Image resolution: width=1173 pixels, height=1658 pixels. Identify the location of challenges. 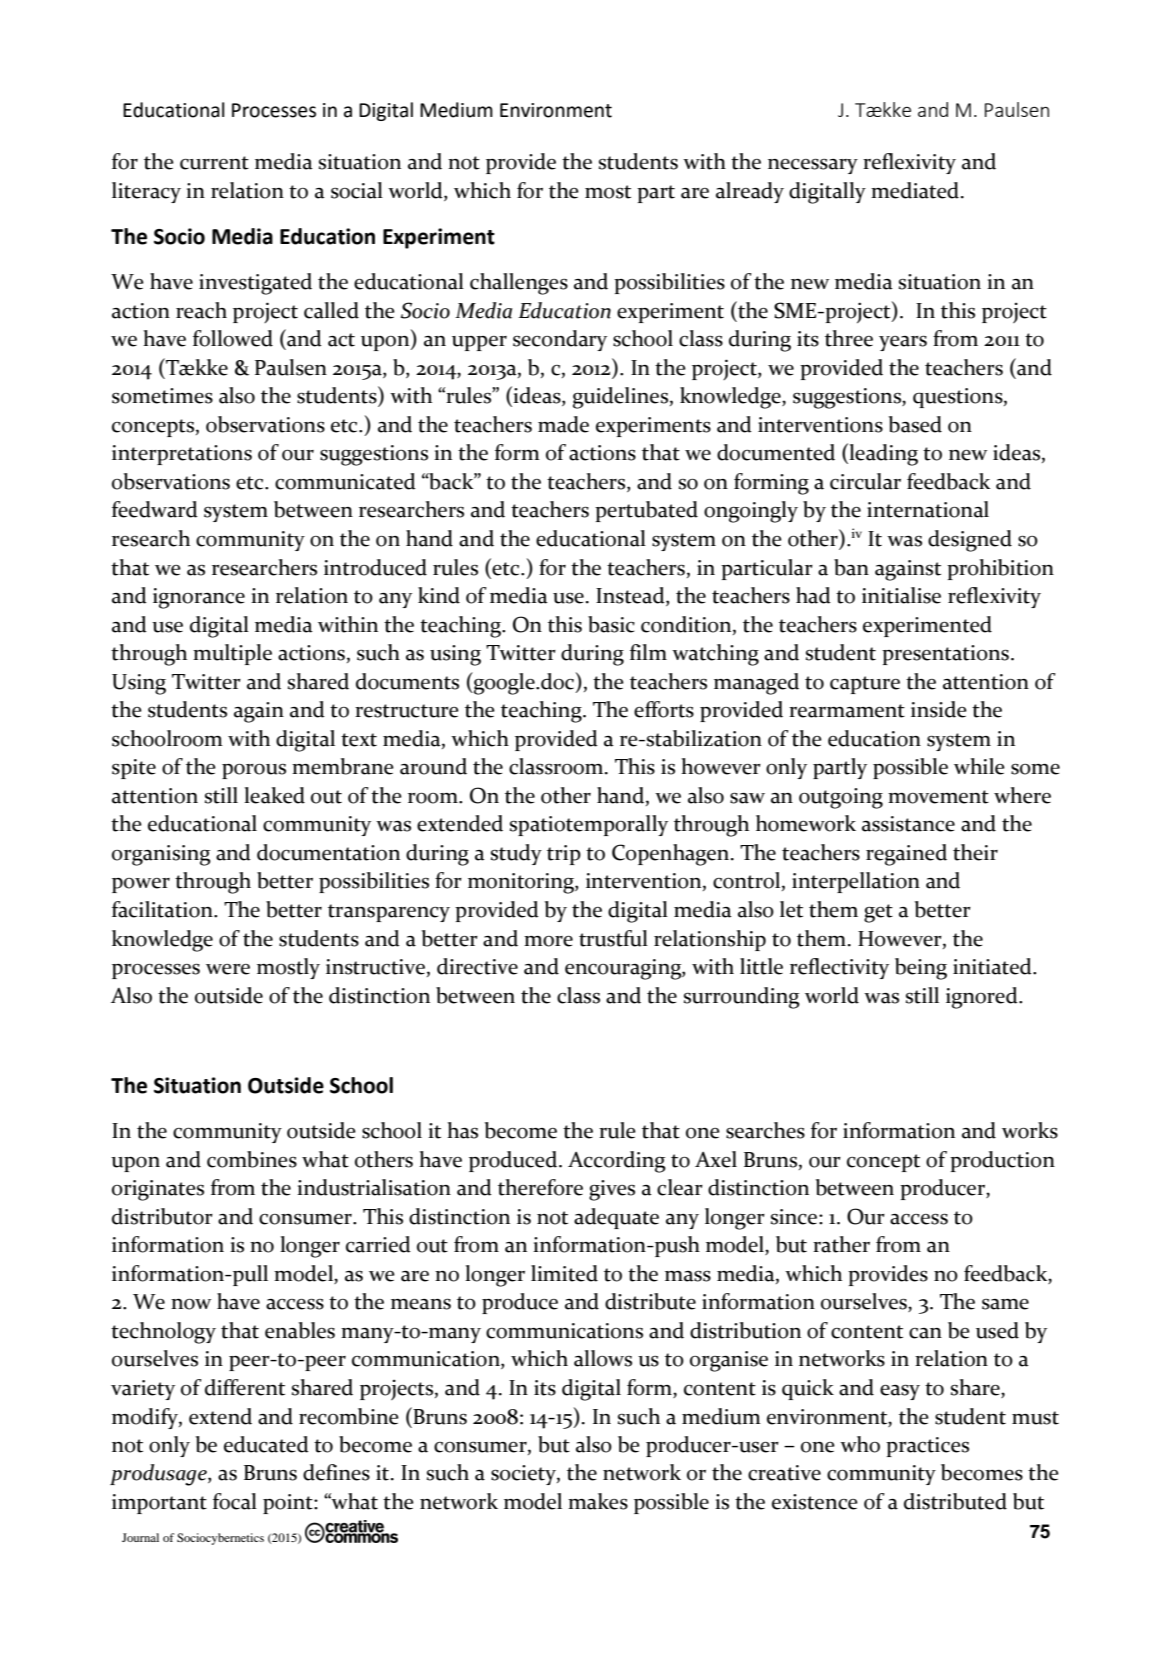
(519, 284).
